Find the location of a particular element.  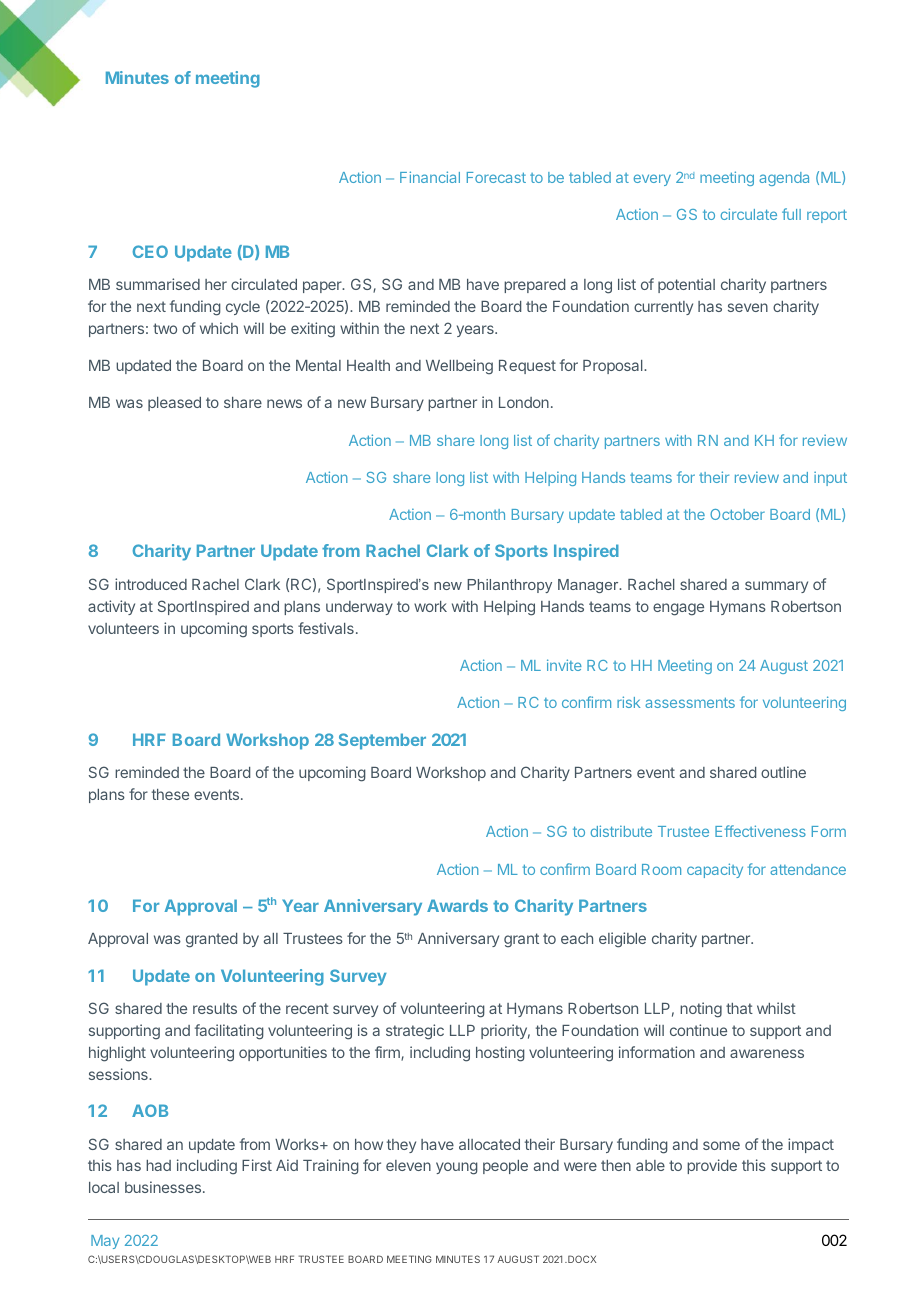

Effectiveness is located at coordinates (760, 831).
